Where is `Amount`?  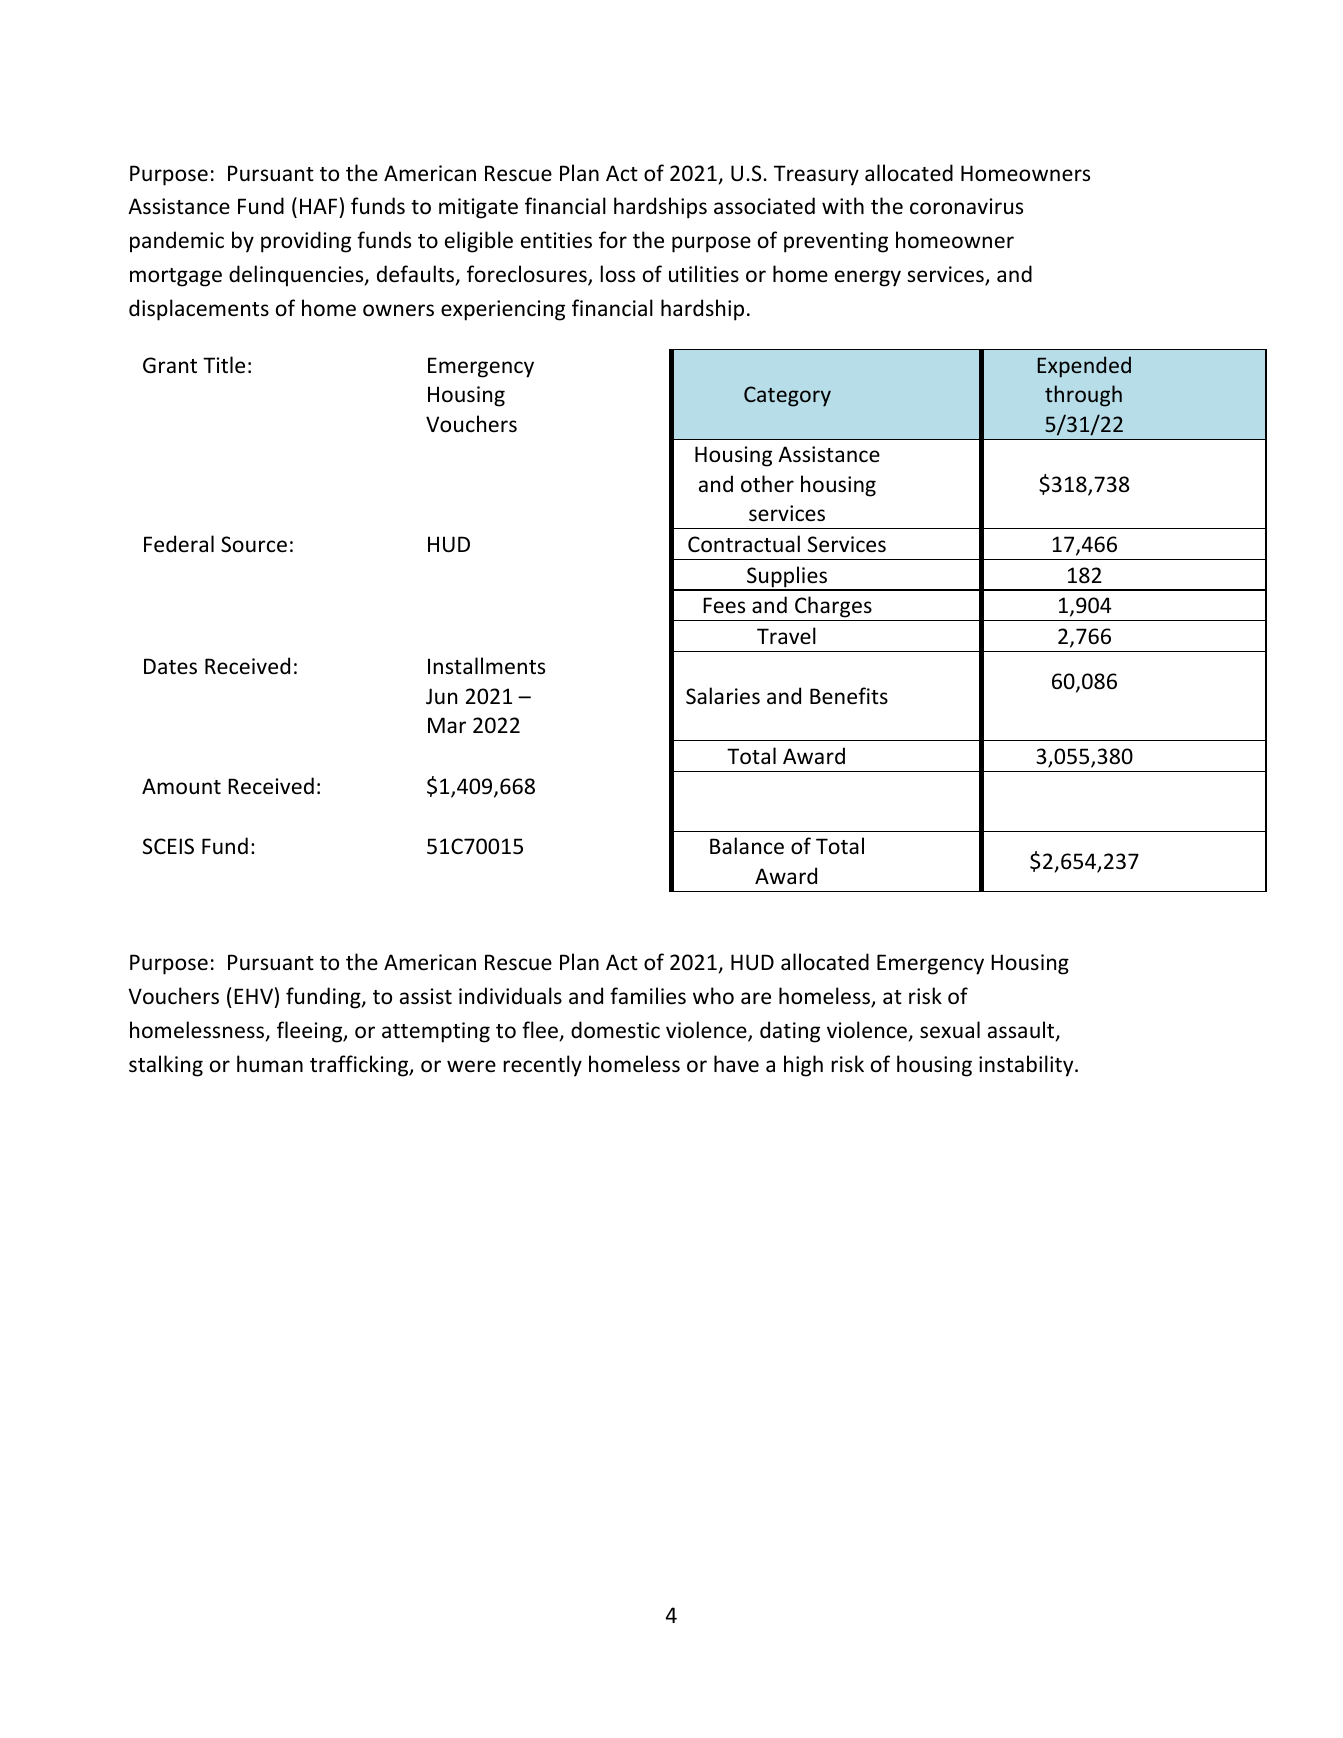 Amount is located at coordinates (181, 786).
